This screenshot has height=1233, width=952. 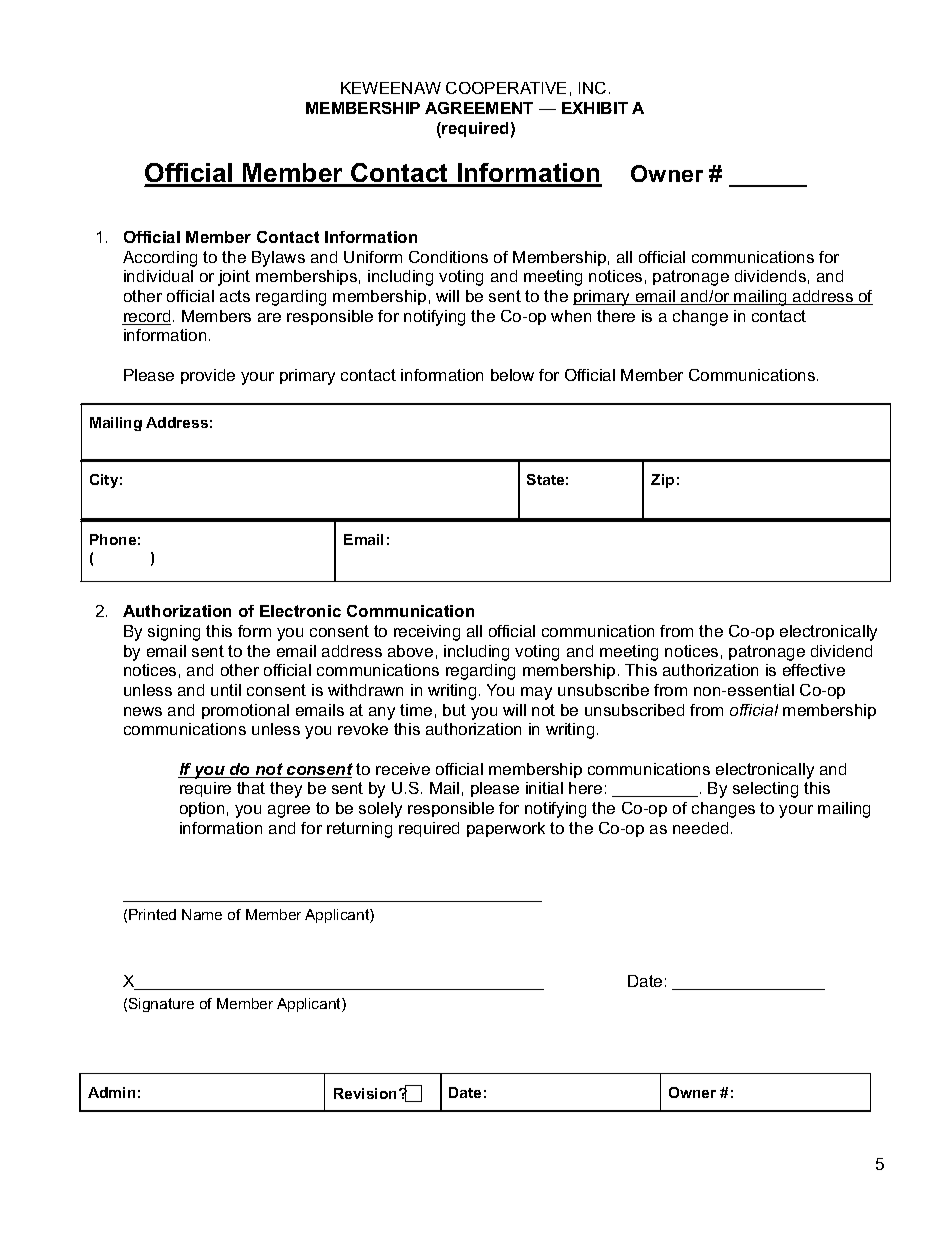 I want to click on receiving, so click(x=427, y=633).
